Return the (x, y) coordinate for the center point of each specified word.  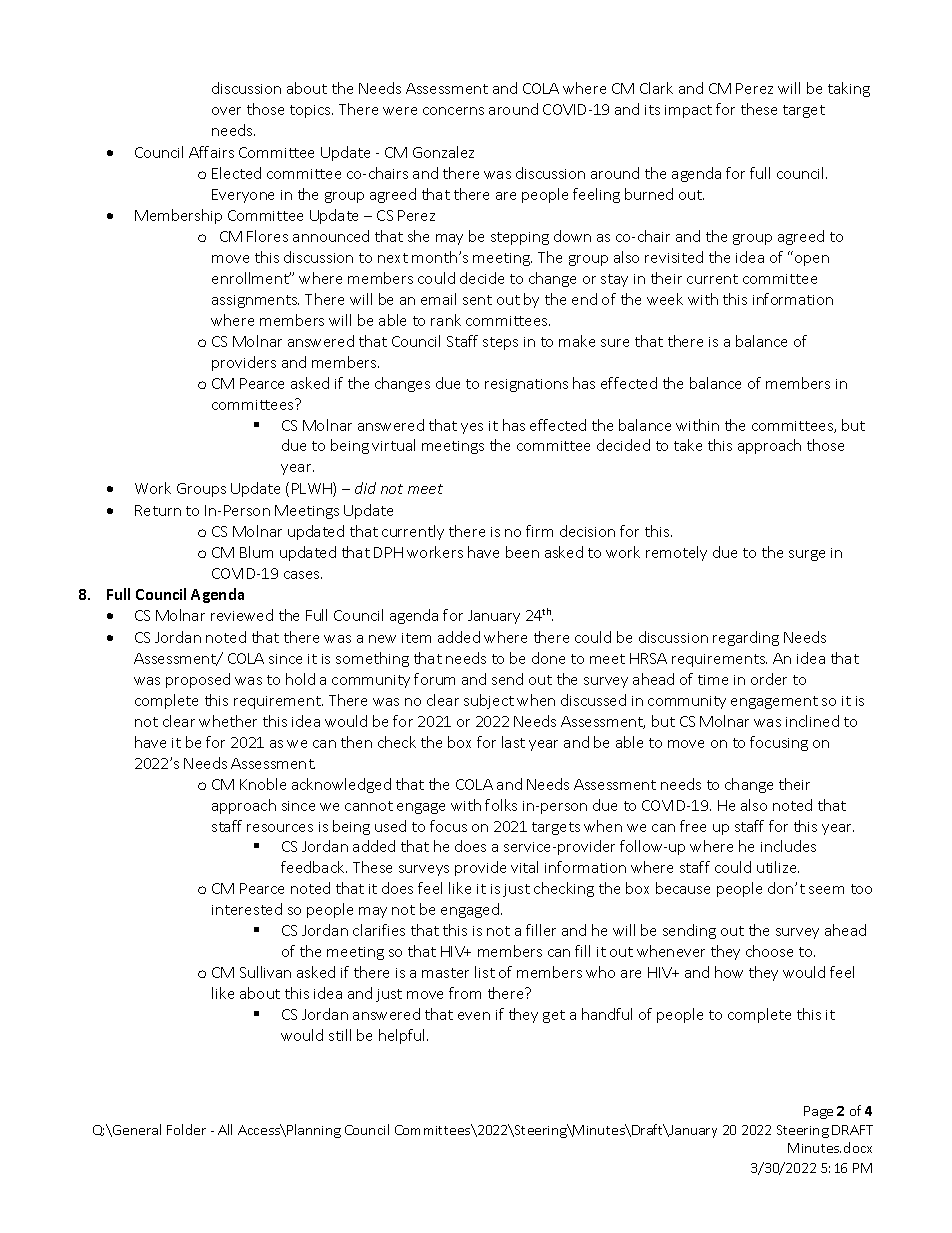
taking (849, 89)
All (225, 1129)
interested (247, 909)
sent (477, 300)
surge (807, 555)
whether (228, 721)
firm (539, 531)
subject (489, 701)
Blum (256, 552)
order (769, 679)
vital (524, 867)
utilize (778, 867)
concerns (453, 111)
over (226, 111)
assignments (255, 301)
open (812, 260)
